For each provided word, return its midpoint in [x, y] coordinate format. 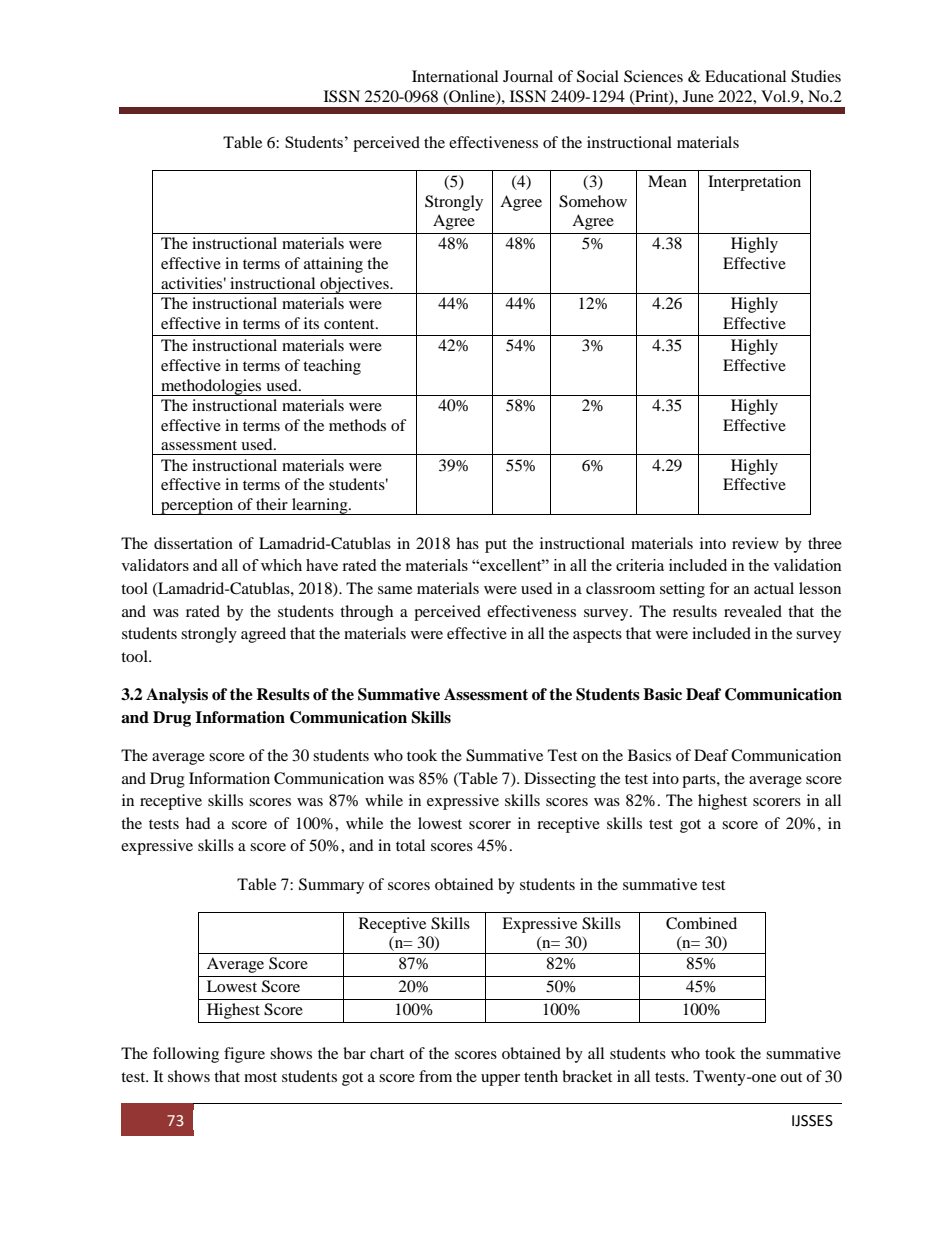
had [198, 823]
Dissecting [560, 780]
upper [500, 1080]
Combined [701, 923]
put [496, 546]
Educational [745, 76]
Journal [528, 76]
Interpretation [754, 183]
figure [244, 1055]
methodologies [211, 387]
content [350, 324]
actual [774, 588]
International [455, 76]
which [281, 565]
